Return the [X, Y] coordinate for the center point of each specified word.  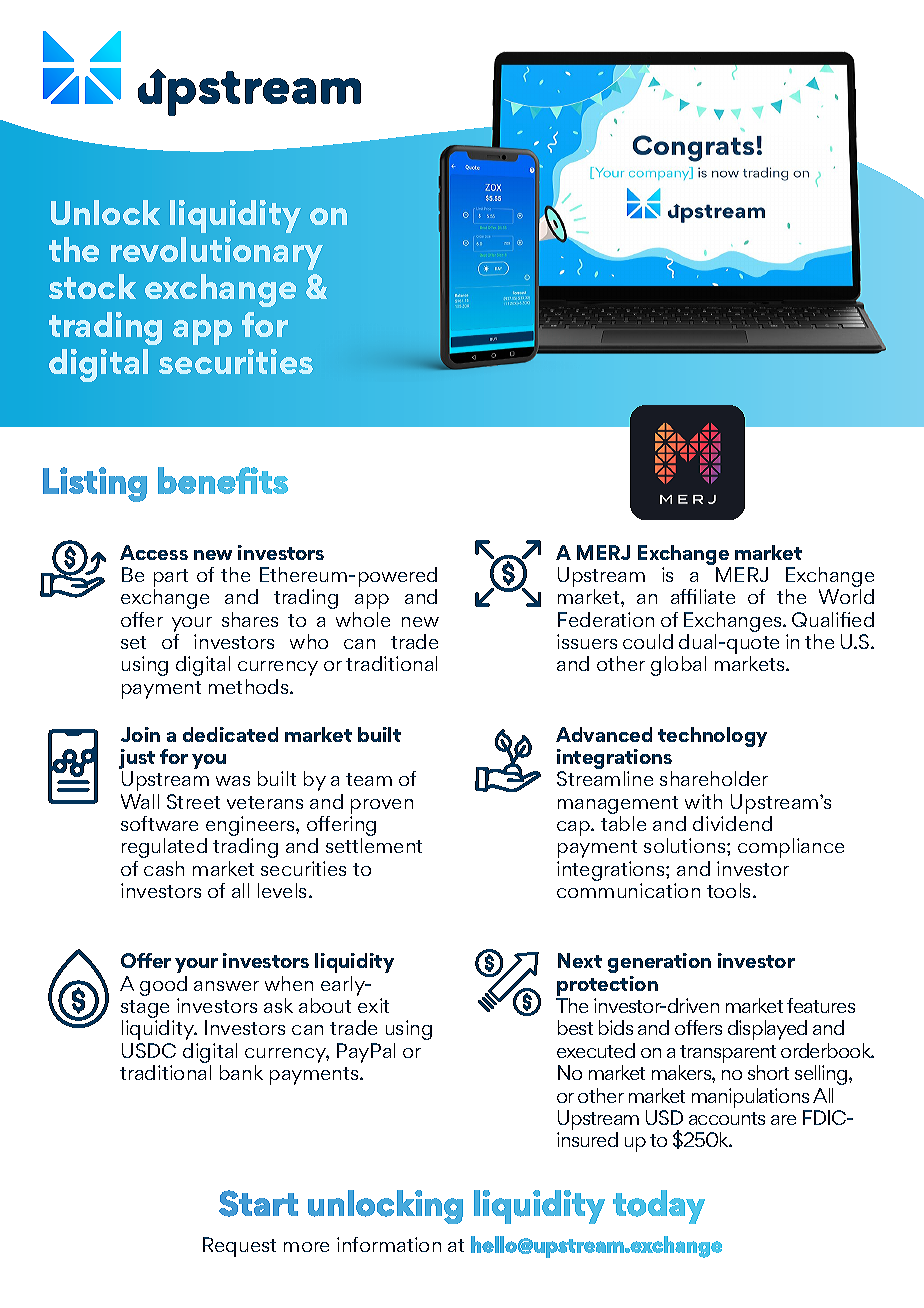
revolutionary [217, 253]
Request [239, 1247]
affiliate [703, 596]
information [389, 1244]
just [137, 760]
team [369, 779]
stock [92, 286]
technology [712, 737]
